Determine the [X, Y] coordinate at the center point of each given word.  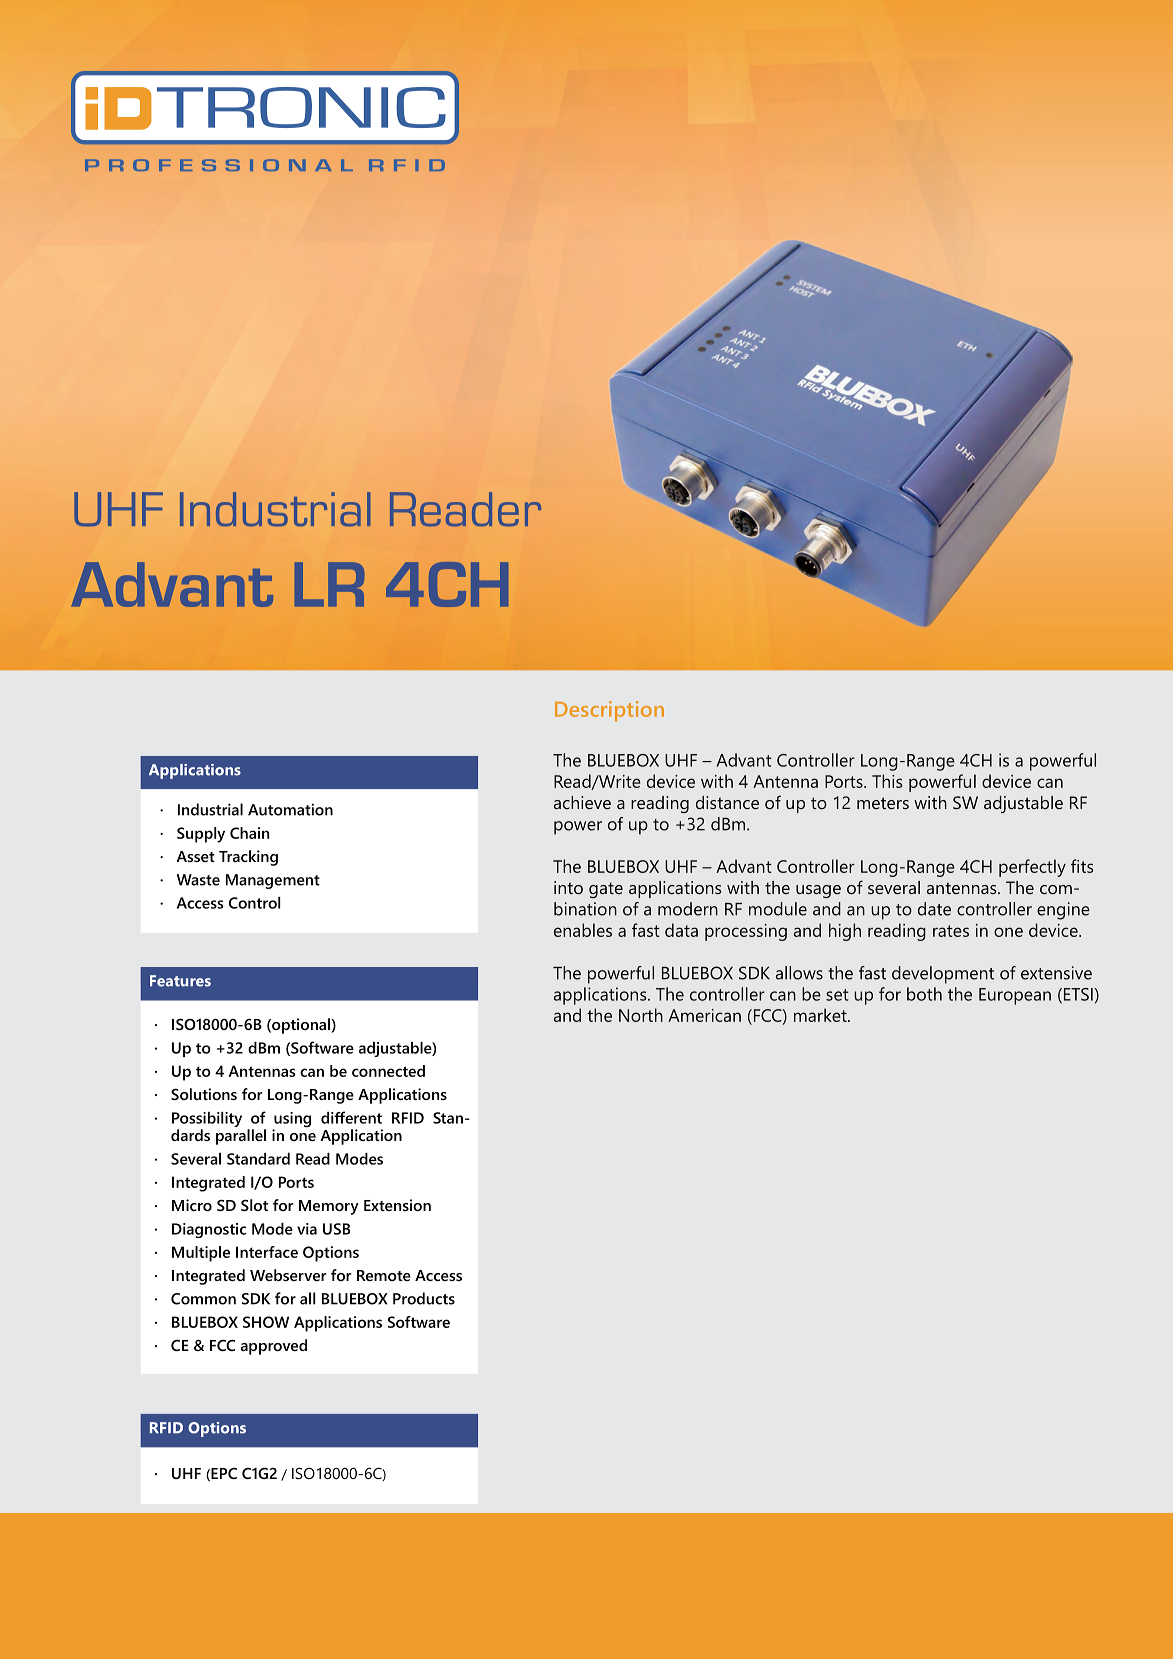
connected [388, 1071]
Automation [290, 809]
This [887, 781]
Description [609, 711]
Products [424, 1298]
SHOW [266, 1322]
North [641, 1015]
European [1015, 996]
